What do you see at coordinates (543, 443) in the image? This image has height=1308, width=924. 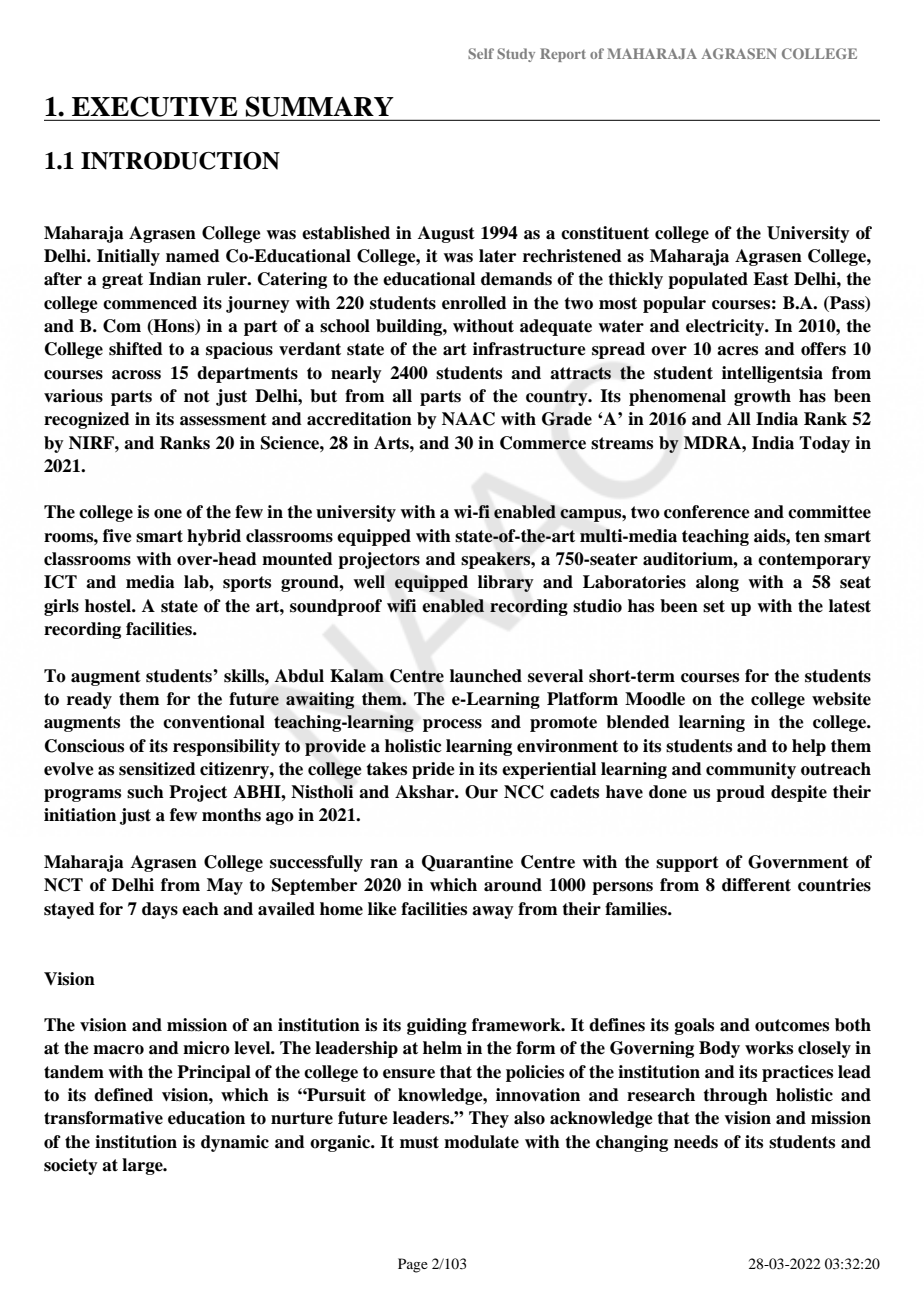 I see `Commerce` at bounding box center [543, 443].
